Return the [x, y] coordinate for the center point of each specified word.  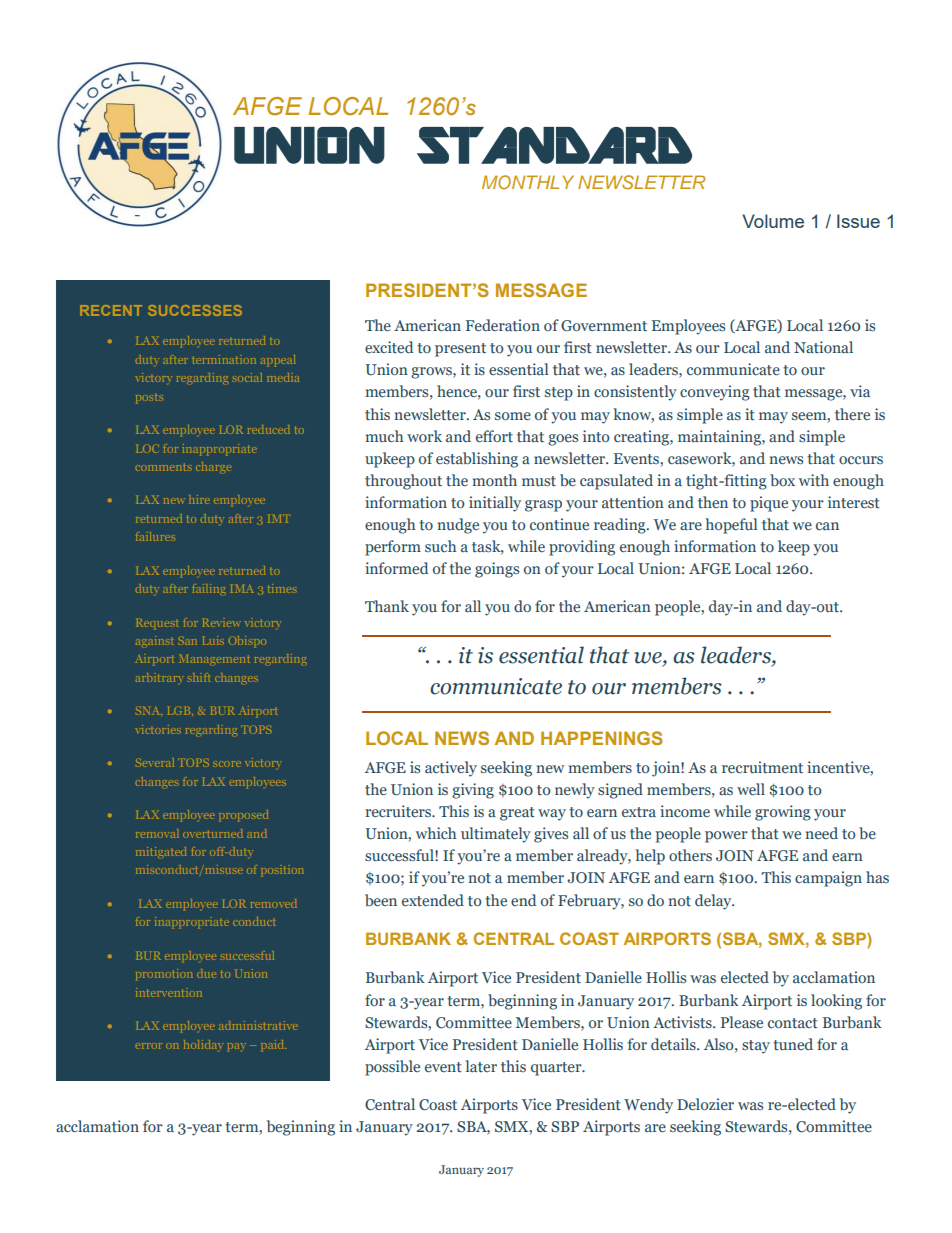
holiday [203, 1044]
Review [222, 622]
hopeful [731, 526]
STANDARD [554, 145]
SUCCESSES [195, 310]
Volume [773, 221]
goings [497, 570]
